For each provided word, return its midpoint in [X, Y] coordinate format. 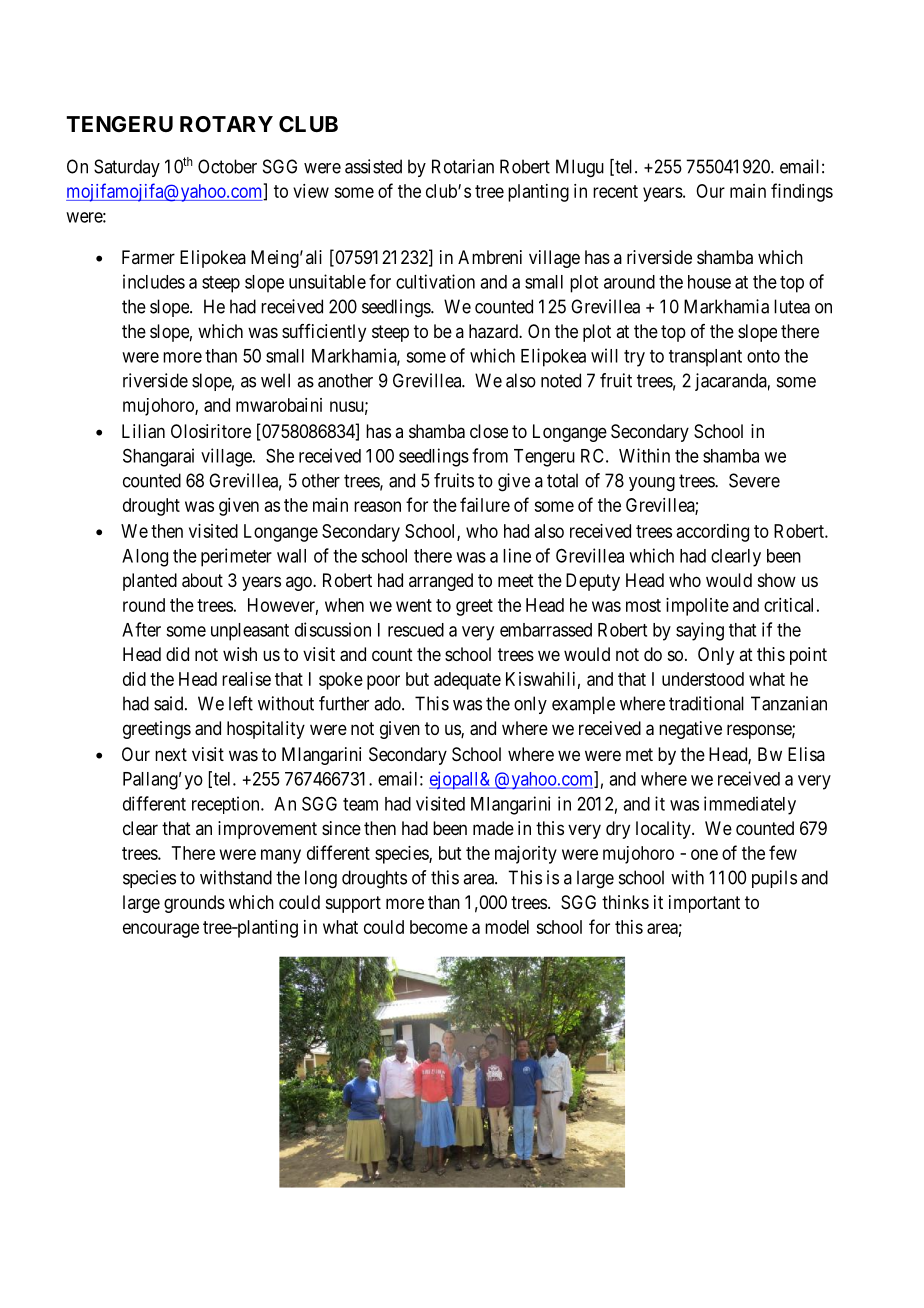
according [713, 533]
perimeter [236, 557]
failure [485, 504]
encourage [161, 930]
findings [802, 192]
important [704, 904]
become [439, 927]
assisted [373, 166]
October [227, 166]
